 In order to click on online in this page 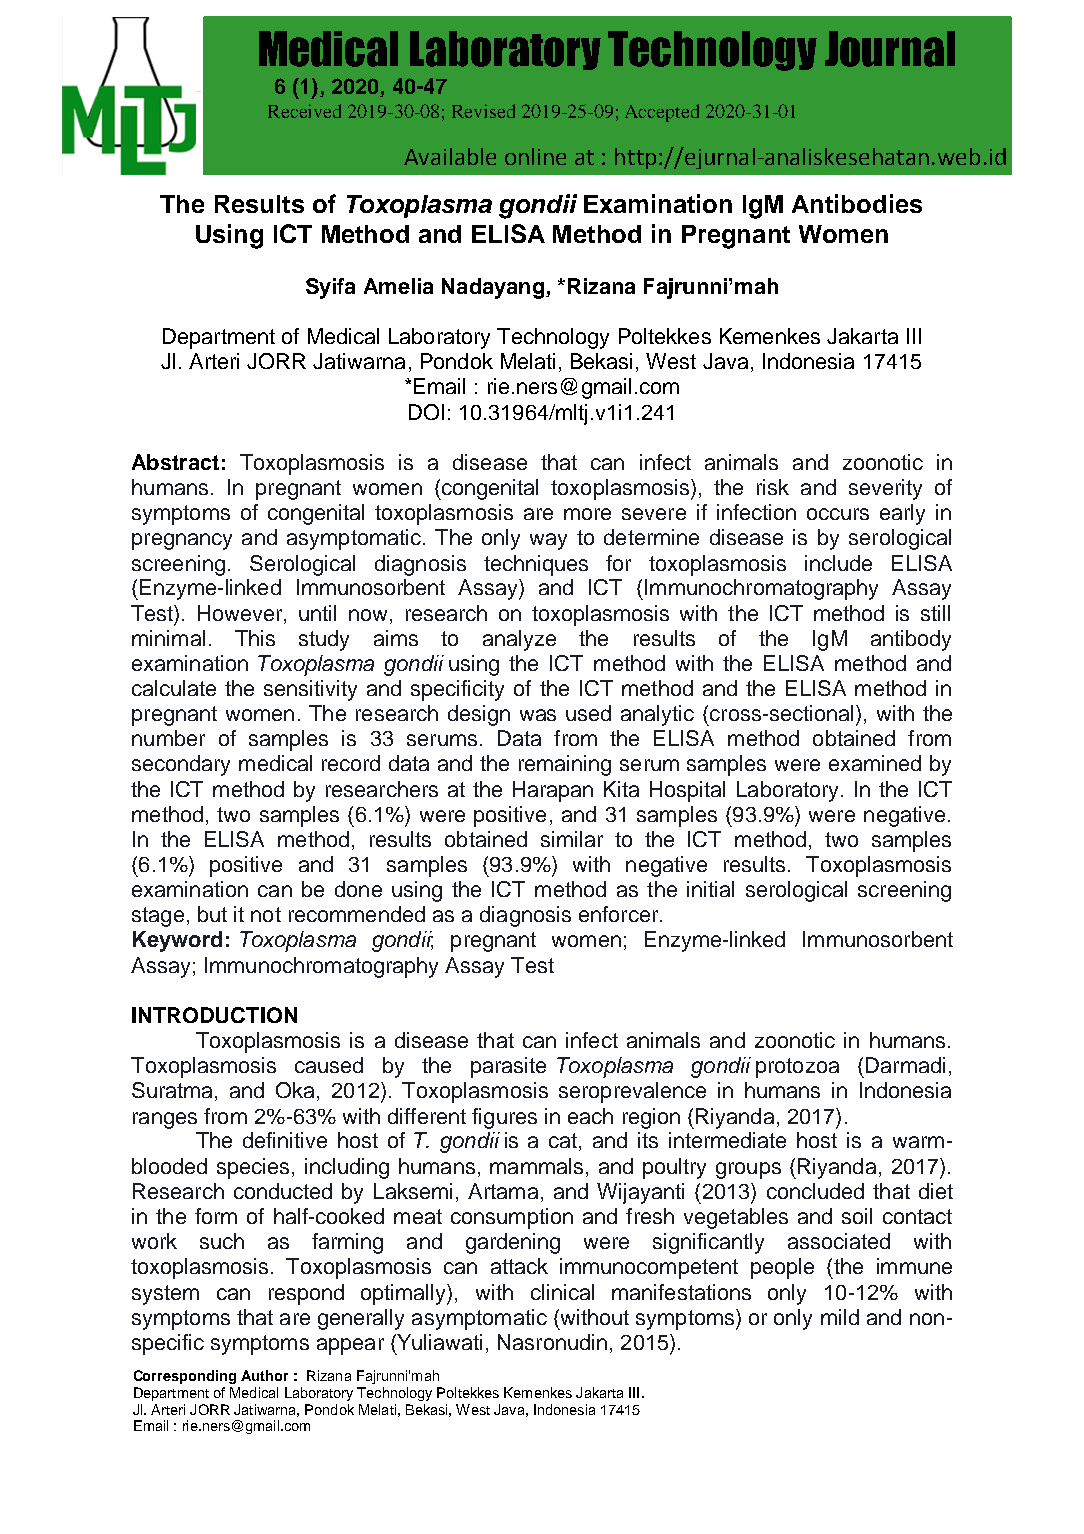, I will do `click(535, 156)`.
